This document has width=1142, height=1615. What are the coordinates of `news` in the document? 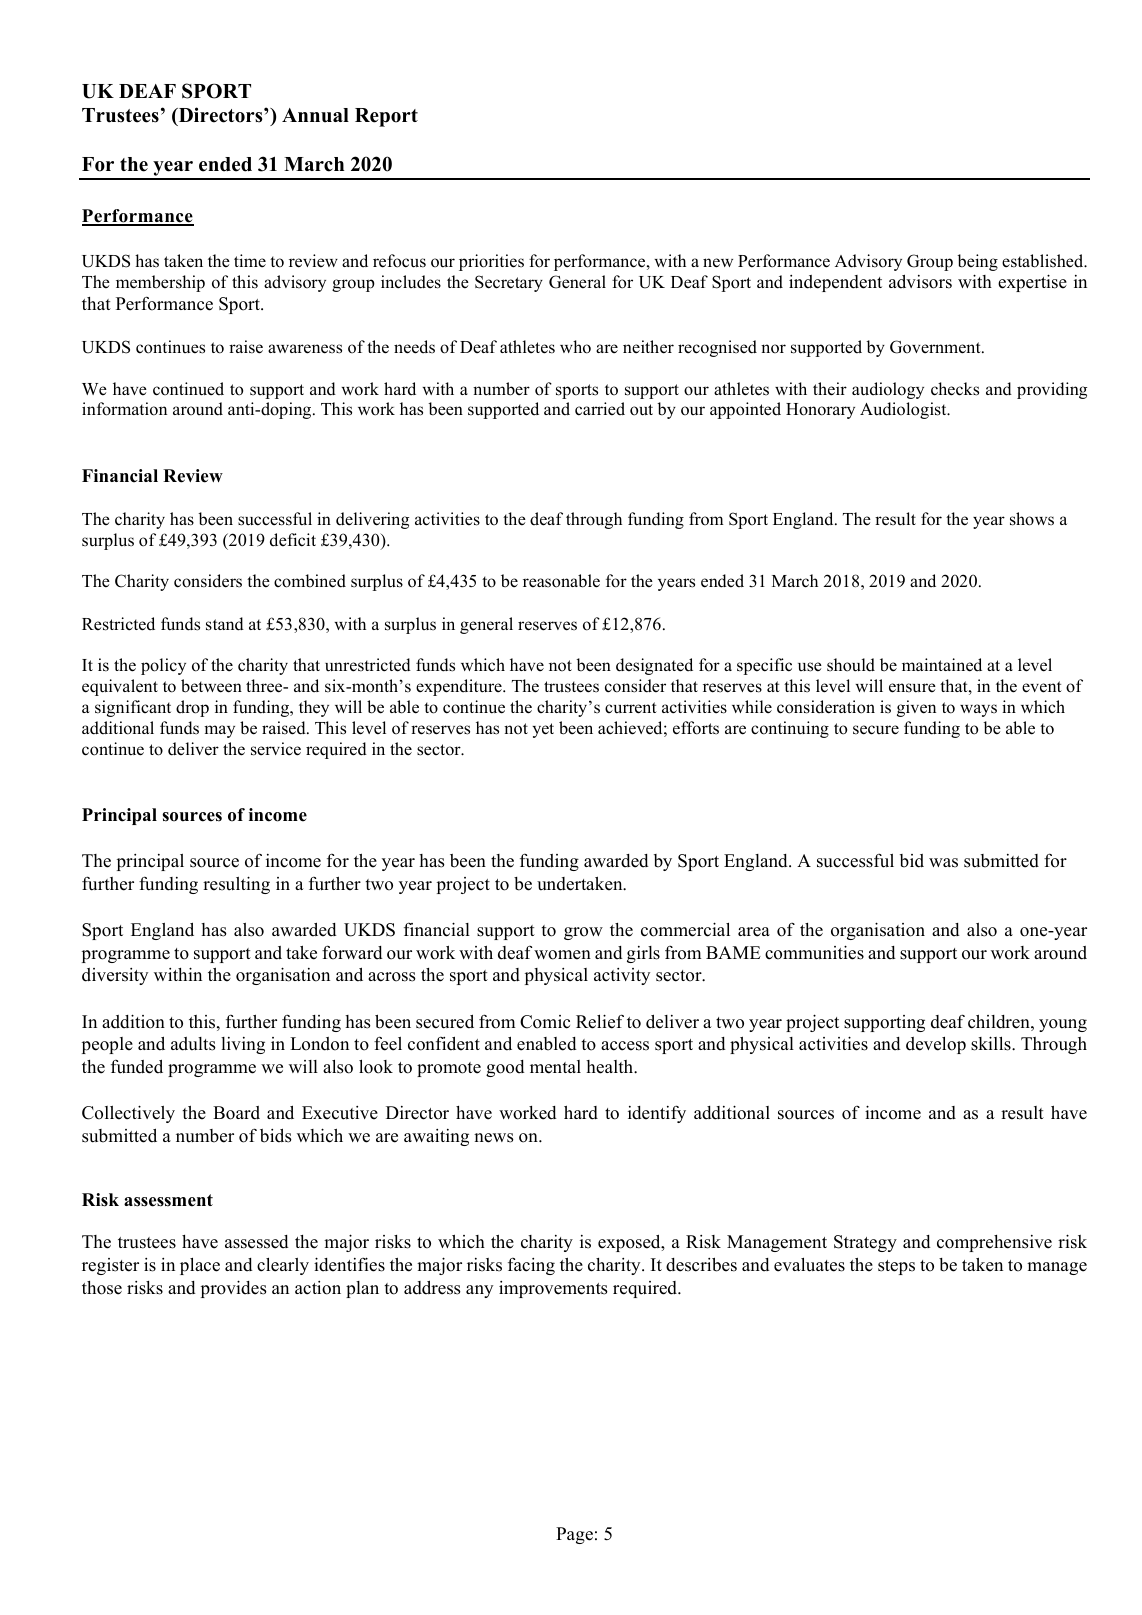 It's located at (494, 1138).
